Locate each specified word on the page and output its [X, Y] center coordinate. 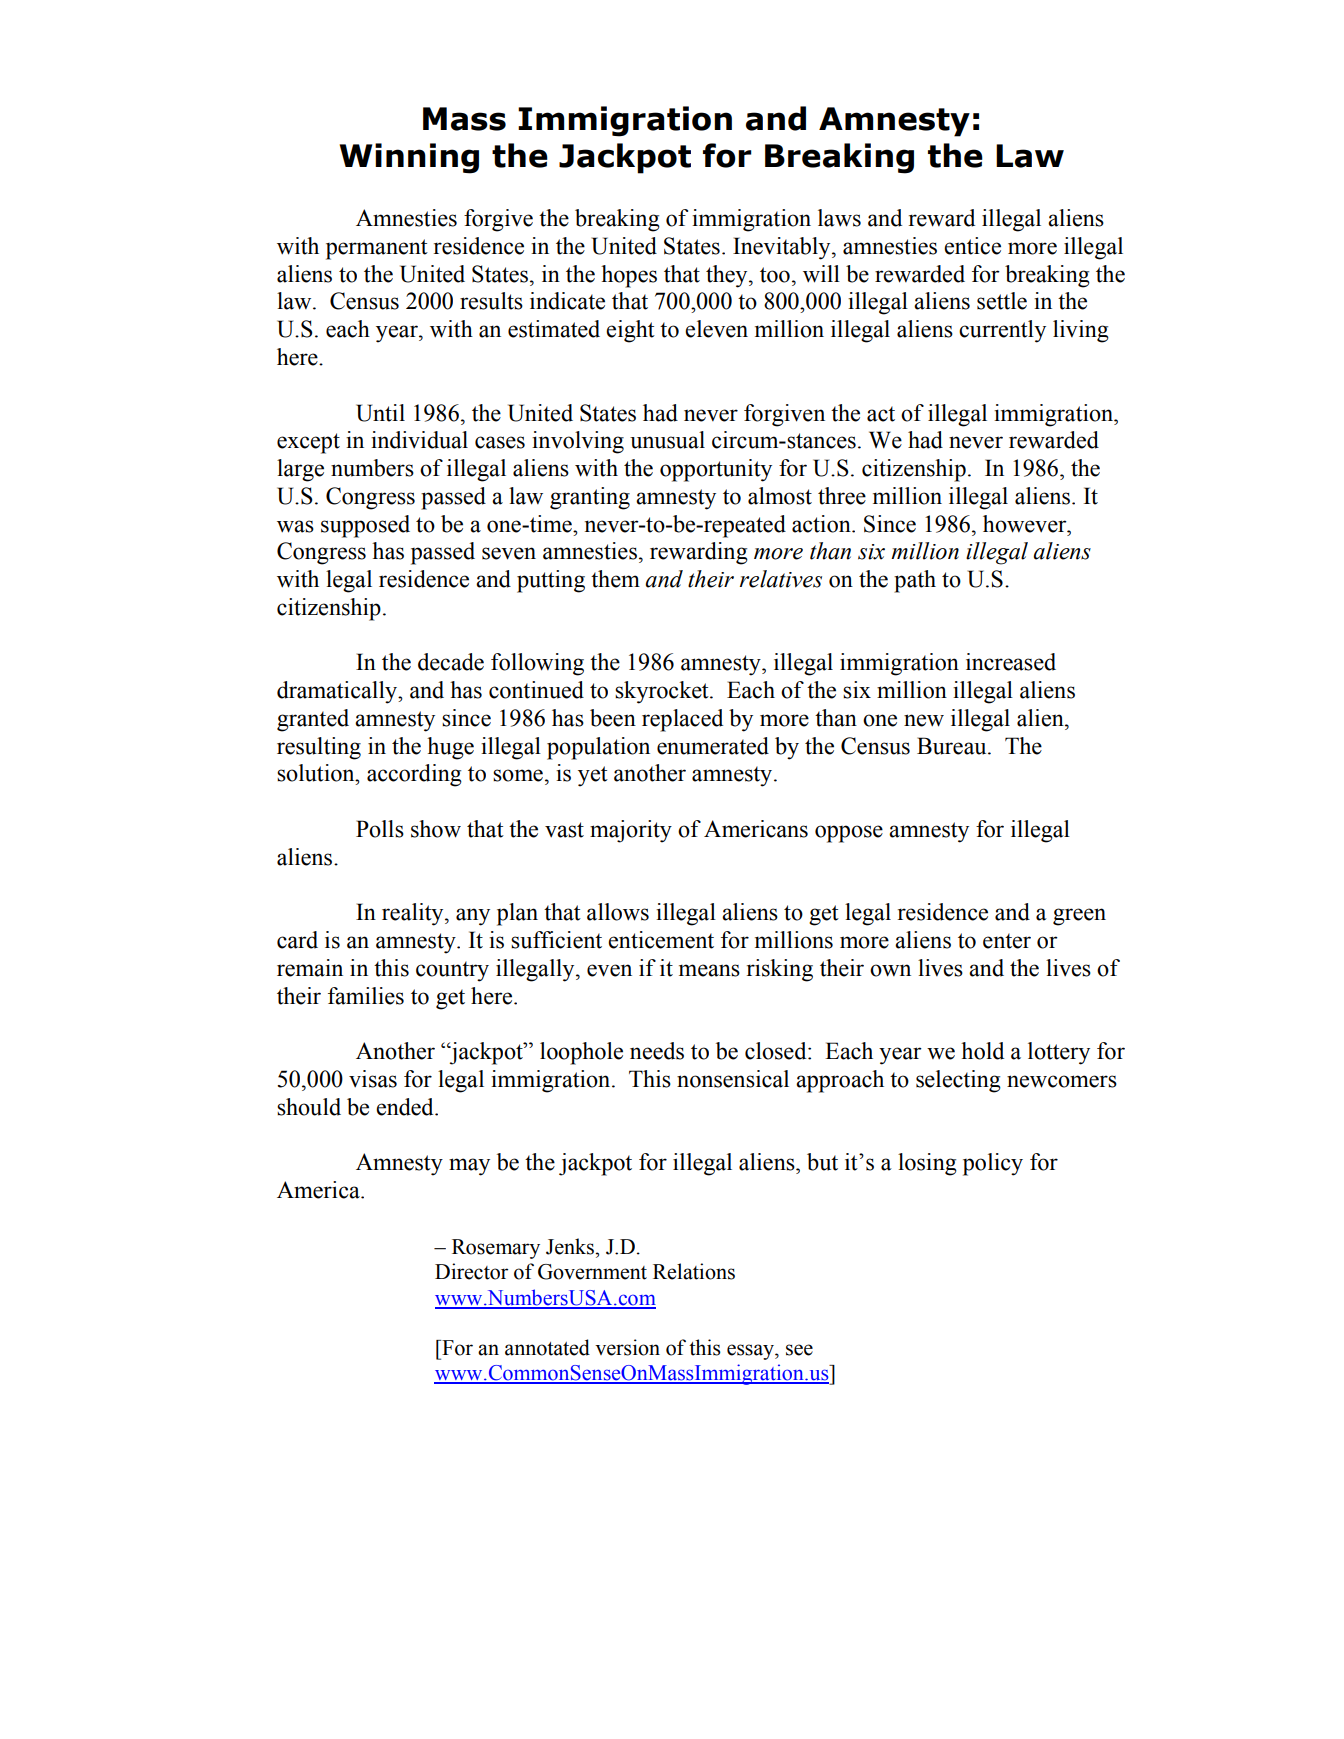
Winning [409, 158]
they [728, 276]
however [1026, 524]
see [799, 1350]
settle [1002, 301]
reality [414, 914]
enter [1007, 941]
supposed [365, 526]
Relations [694, 1271]
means [709, 970]
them [615, 579]
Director [471, 1271]
